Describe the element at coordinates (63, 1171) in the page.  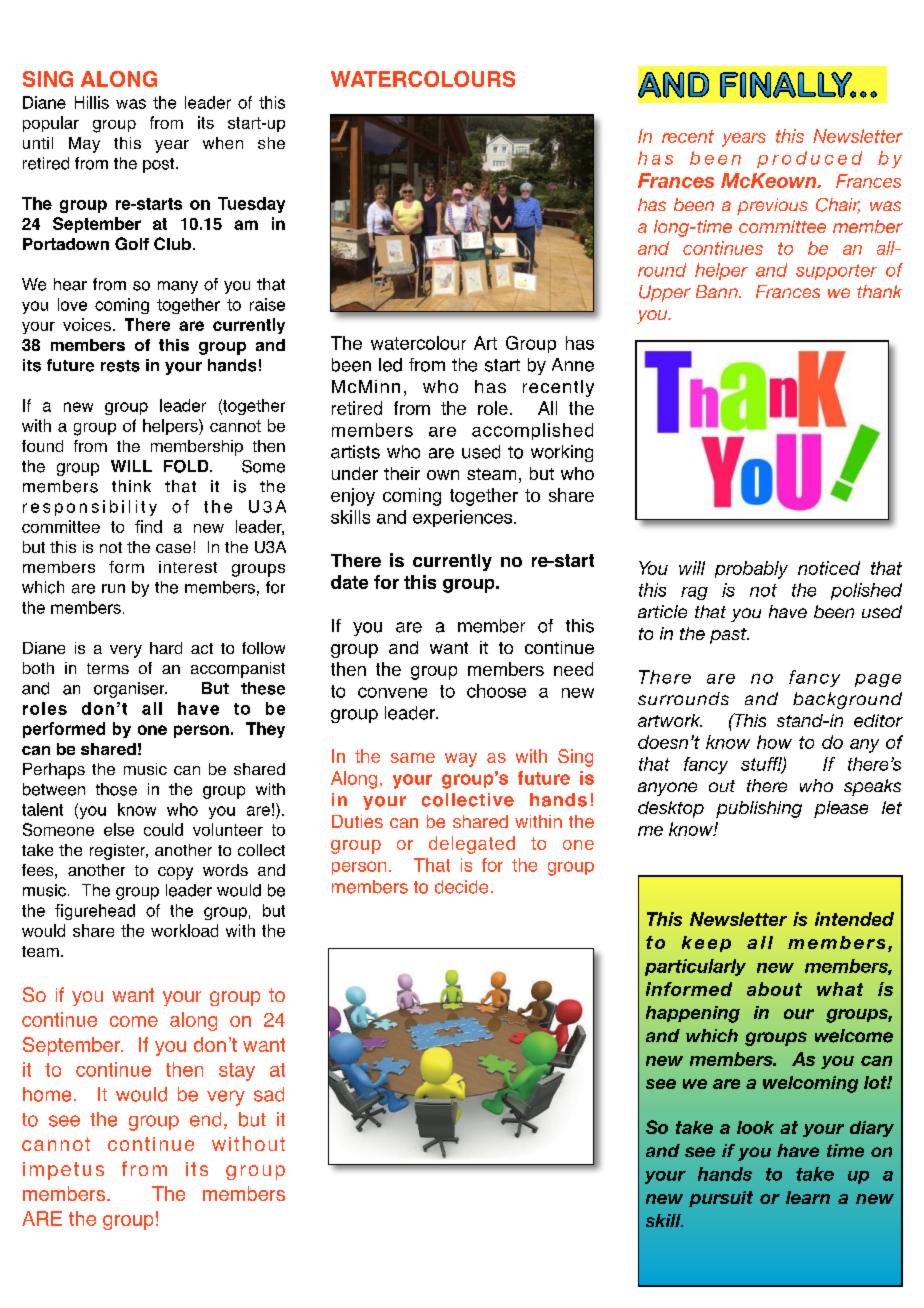
I see `impetus` at that location.
